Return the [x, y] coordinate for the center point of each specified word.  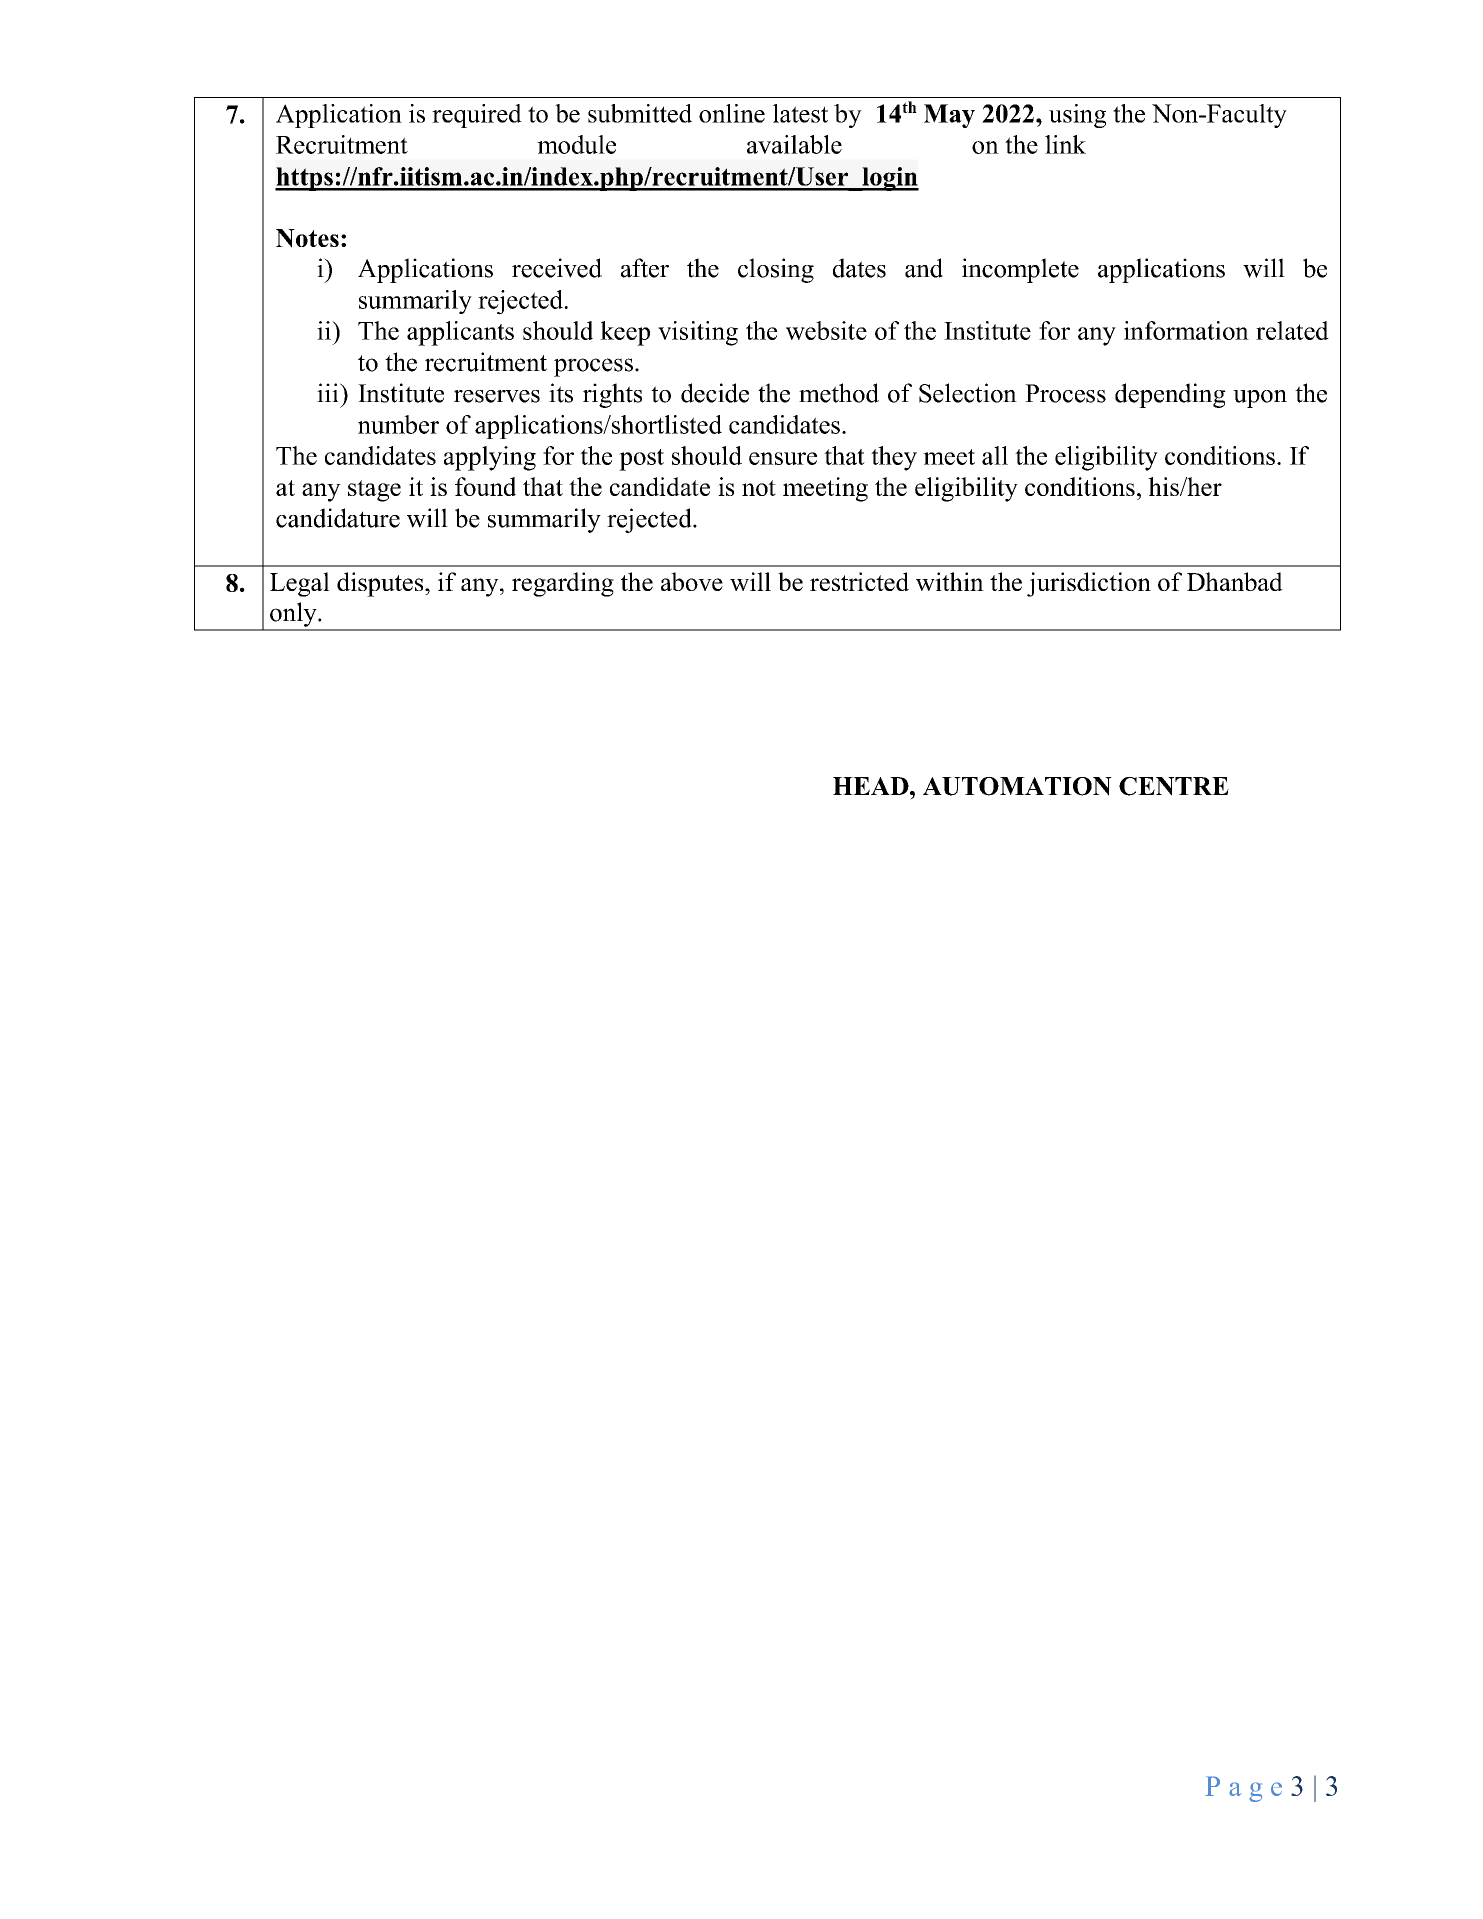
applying [490, 458]
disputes [381, 584]
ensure [783, 458]
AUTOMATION [1017, 786]
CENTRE [1174, 786]
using [1077, 116]
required [477, 116]
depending [1170, 395]
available [794, 144]
